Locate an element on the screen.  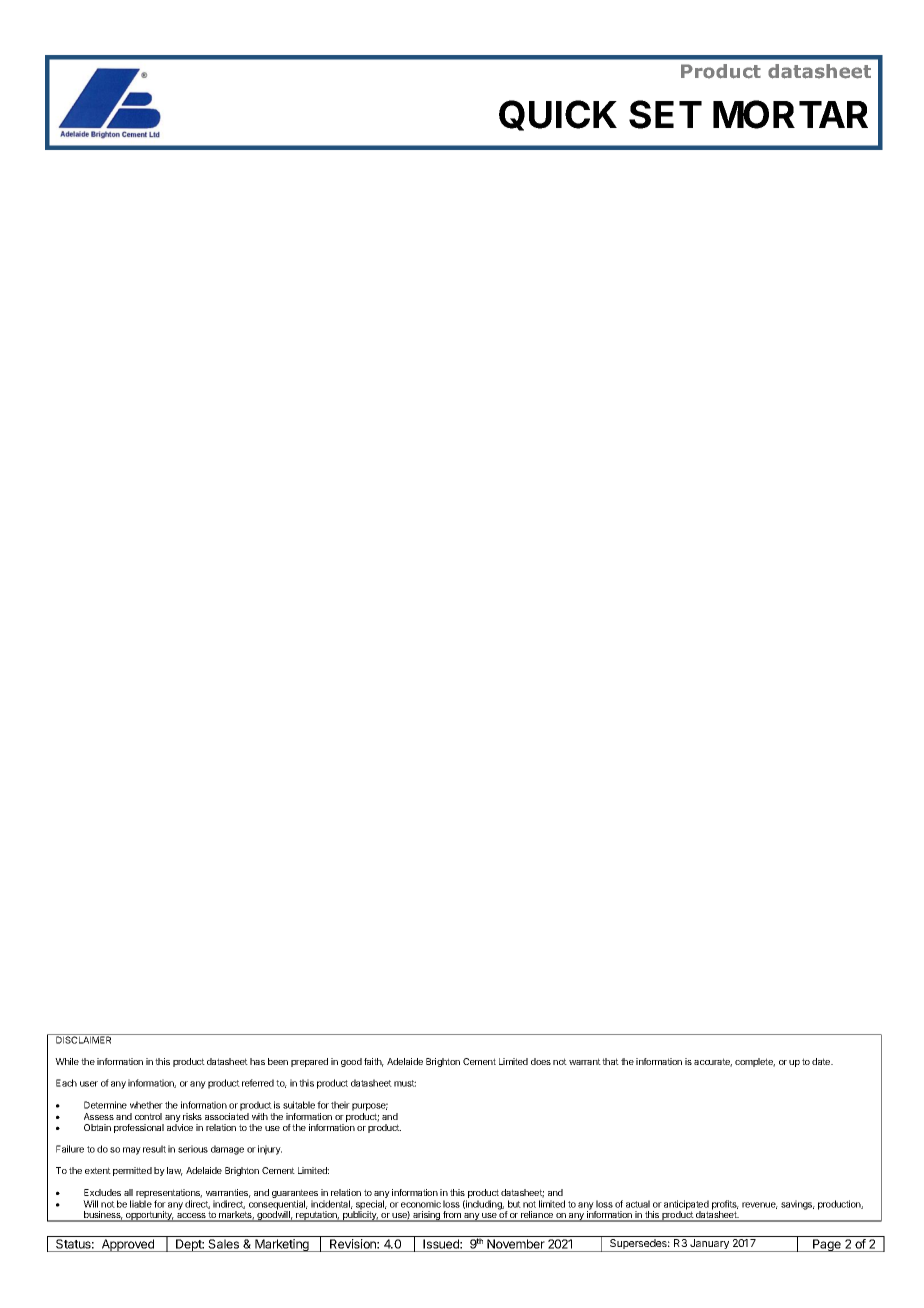
date is located at coordinates (822, 1061).
